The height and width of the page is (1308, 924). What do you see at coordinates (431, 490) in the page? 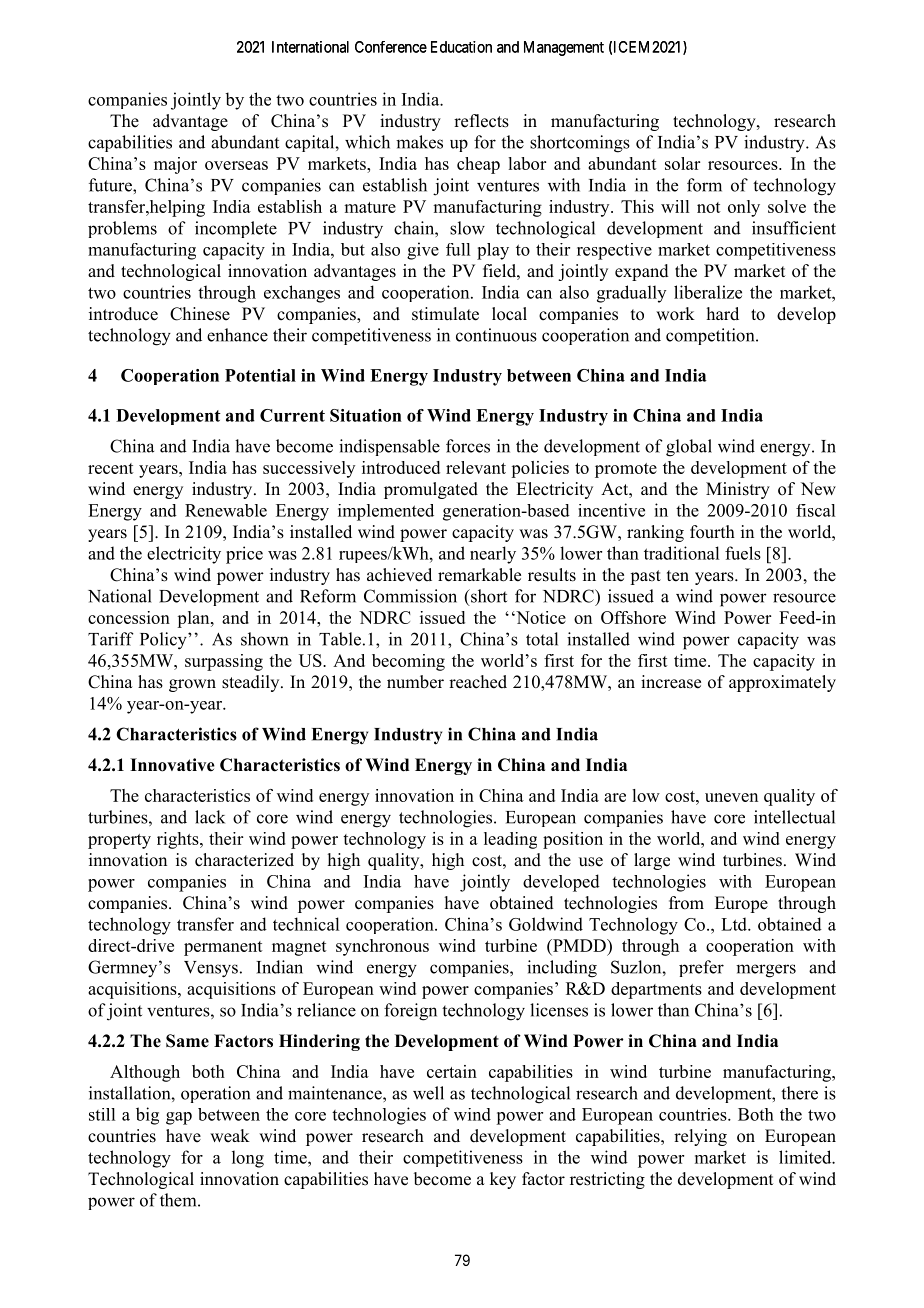
I see `promulgated` at bounding box center [431, 490].
